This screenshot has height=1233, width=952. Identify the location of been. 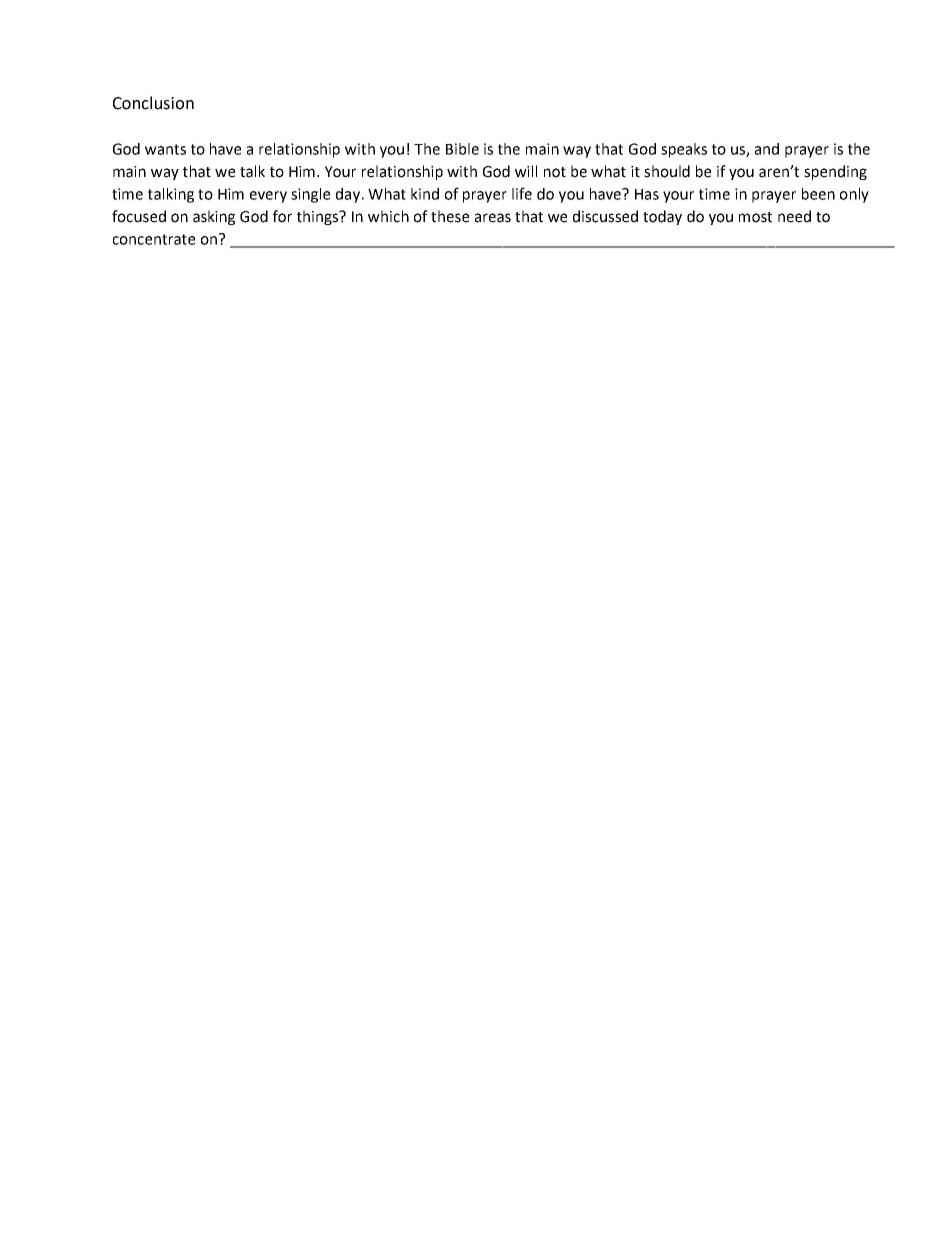
(818, 194).
